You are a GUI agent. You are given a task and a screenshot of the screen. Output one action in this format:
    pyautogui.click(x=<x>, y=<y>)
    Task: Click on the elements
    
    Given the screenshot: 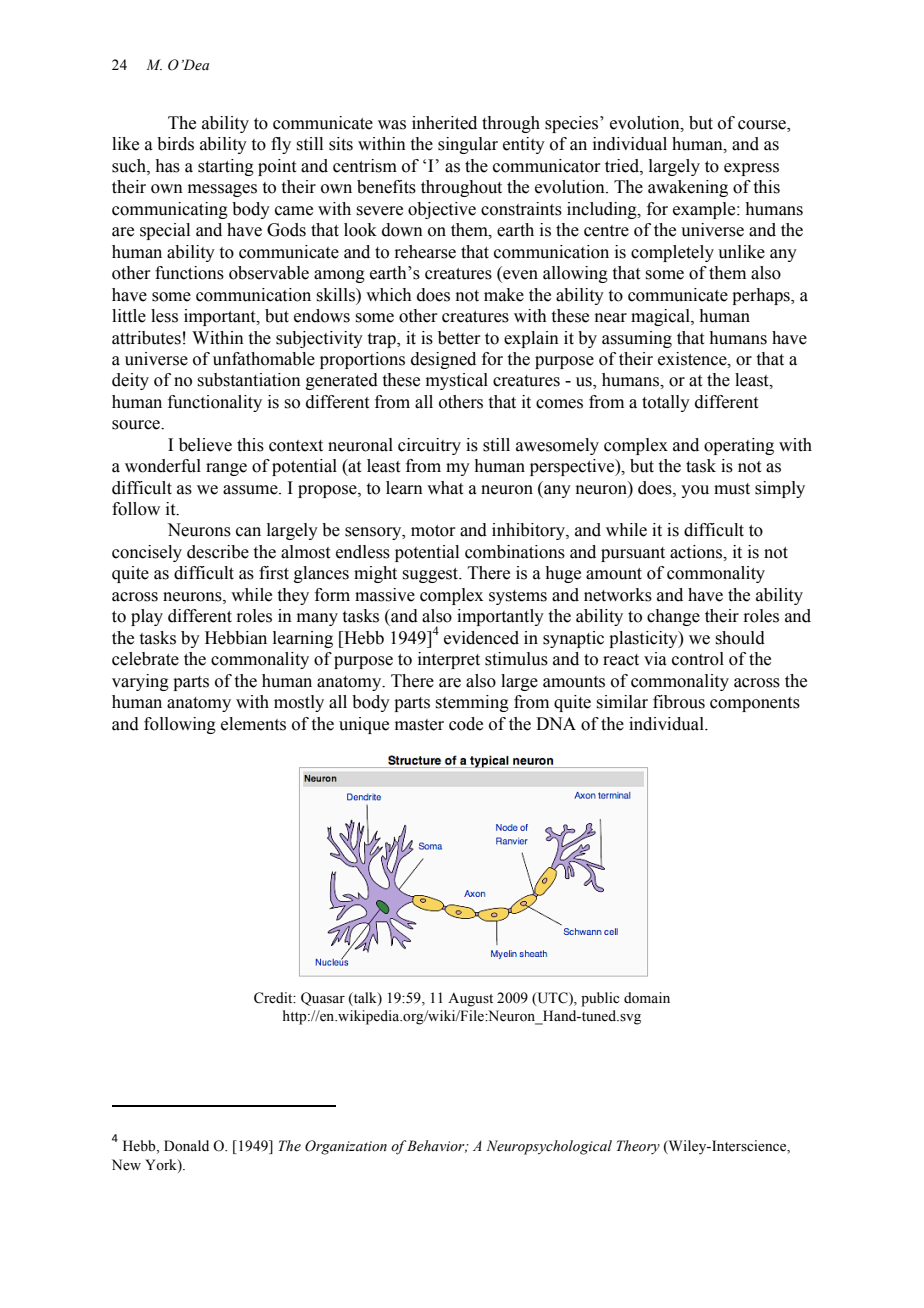 What is the action you would take?
    pyautogui.click(x=253, y=724)
